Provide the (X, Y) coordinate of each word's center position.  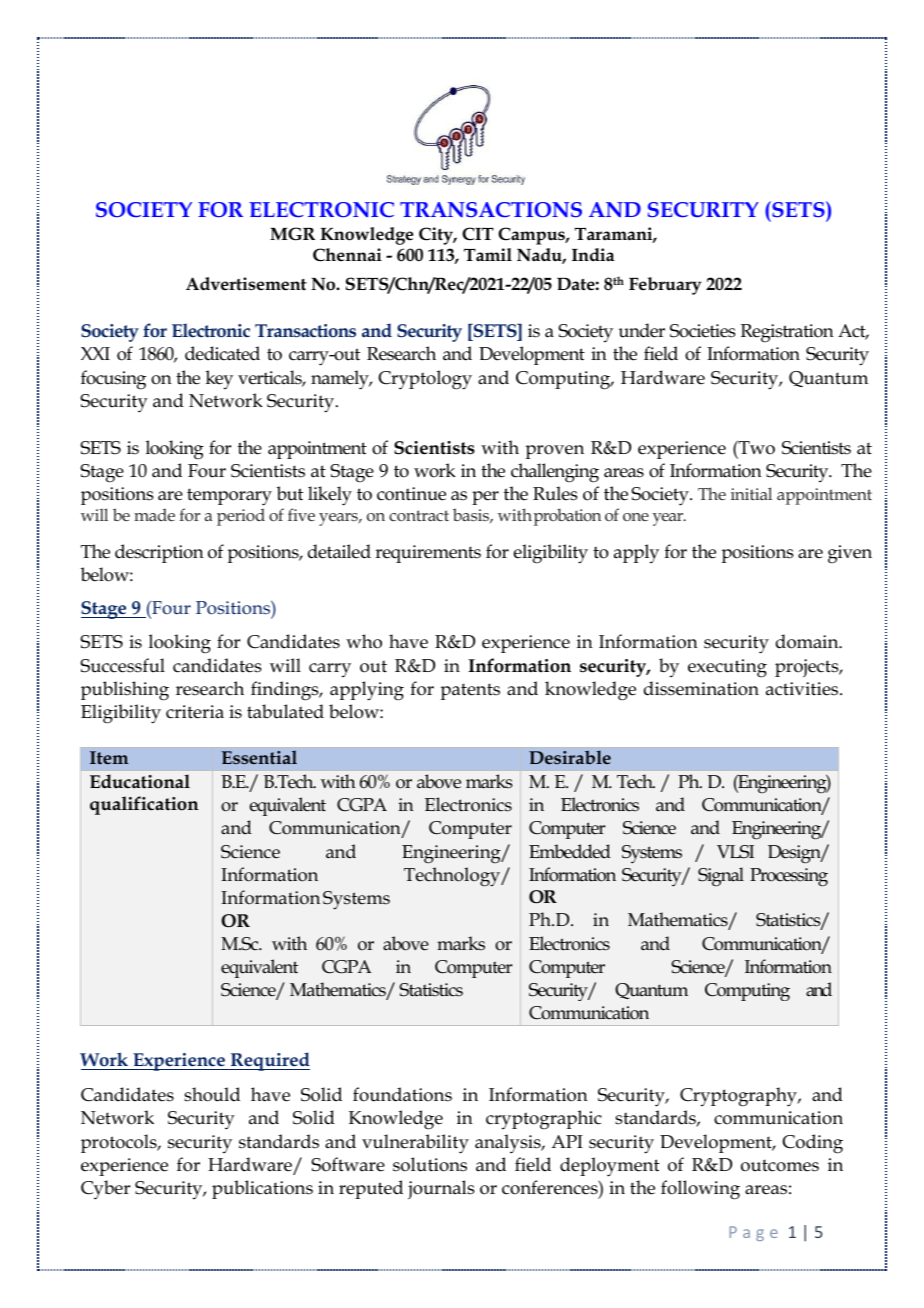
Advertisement (246, 284)
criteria (195, 712)
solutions (430, 1164)
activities (803, 689)
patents (470, 691)
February (665, 286)
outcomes (780, 1165)
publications (262, 1189)
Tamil (488, 255)
